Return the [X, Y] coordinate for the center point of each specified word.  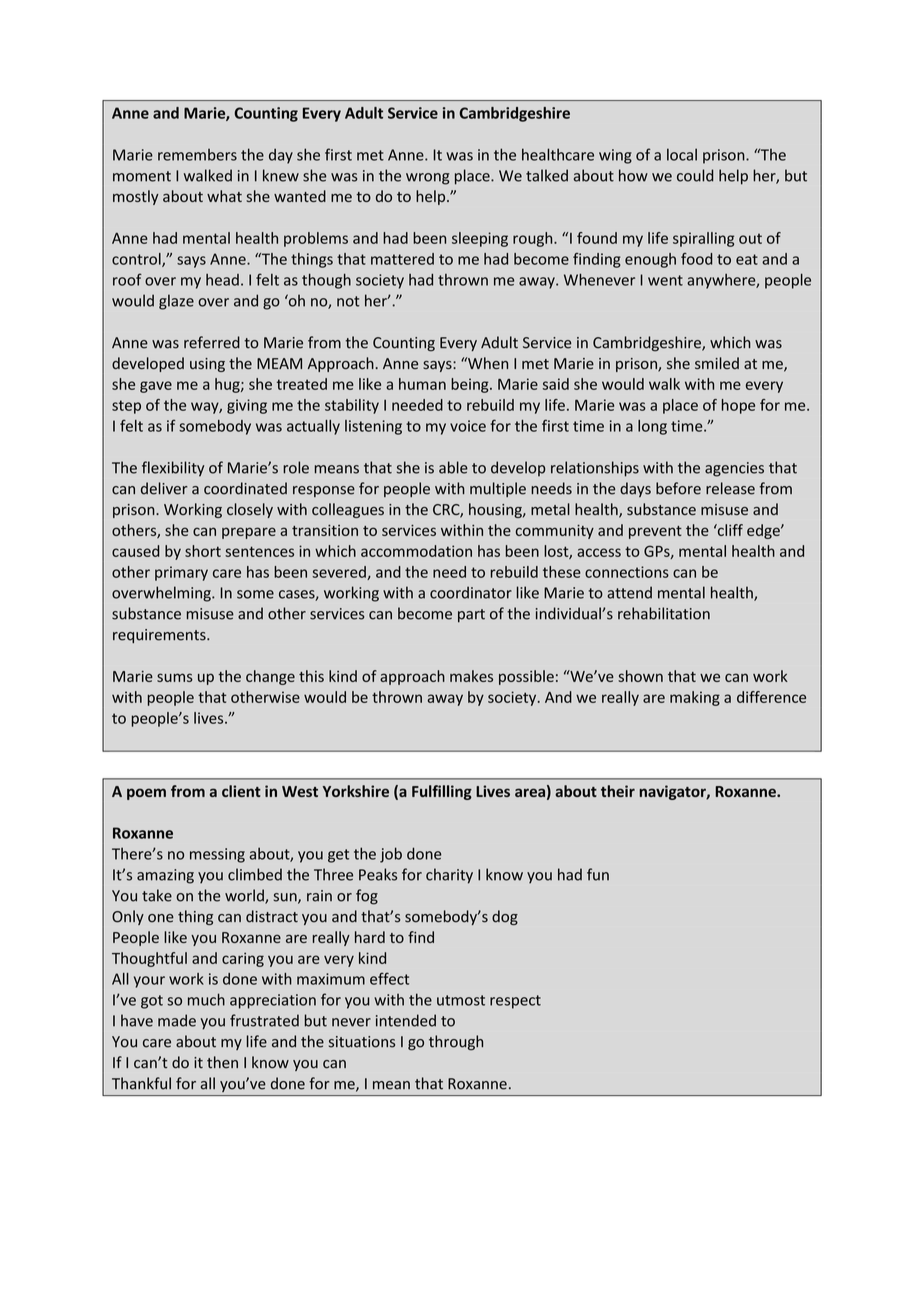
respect [515, 1002]
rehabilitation [664, 613]
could [695, 175]
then [222, 1062]
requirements [160, 636]
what [224, 196]
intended [406, 1020]
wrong [428, 179]
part [471, 615]
